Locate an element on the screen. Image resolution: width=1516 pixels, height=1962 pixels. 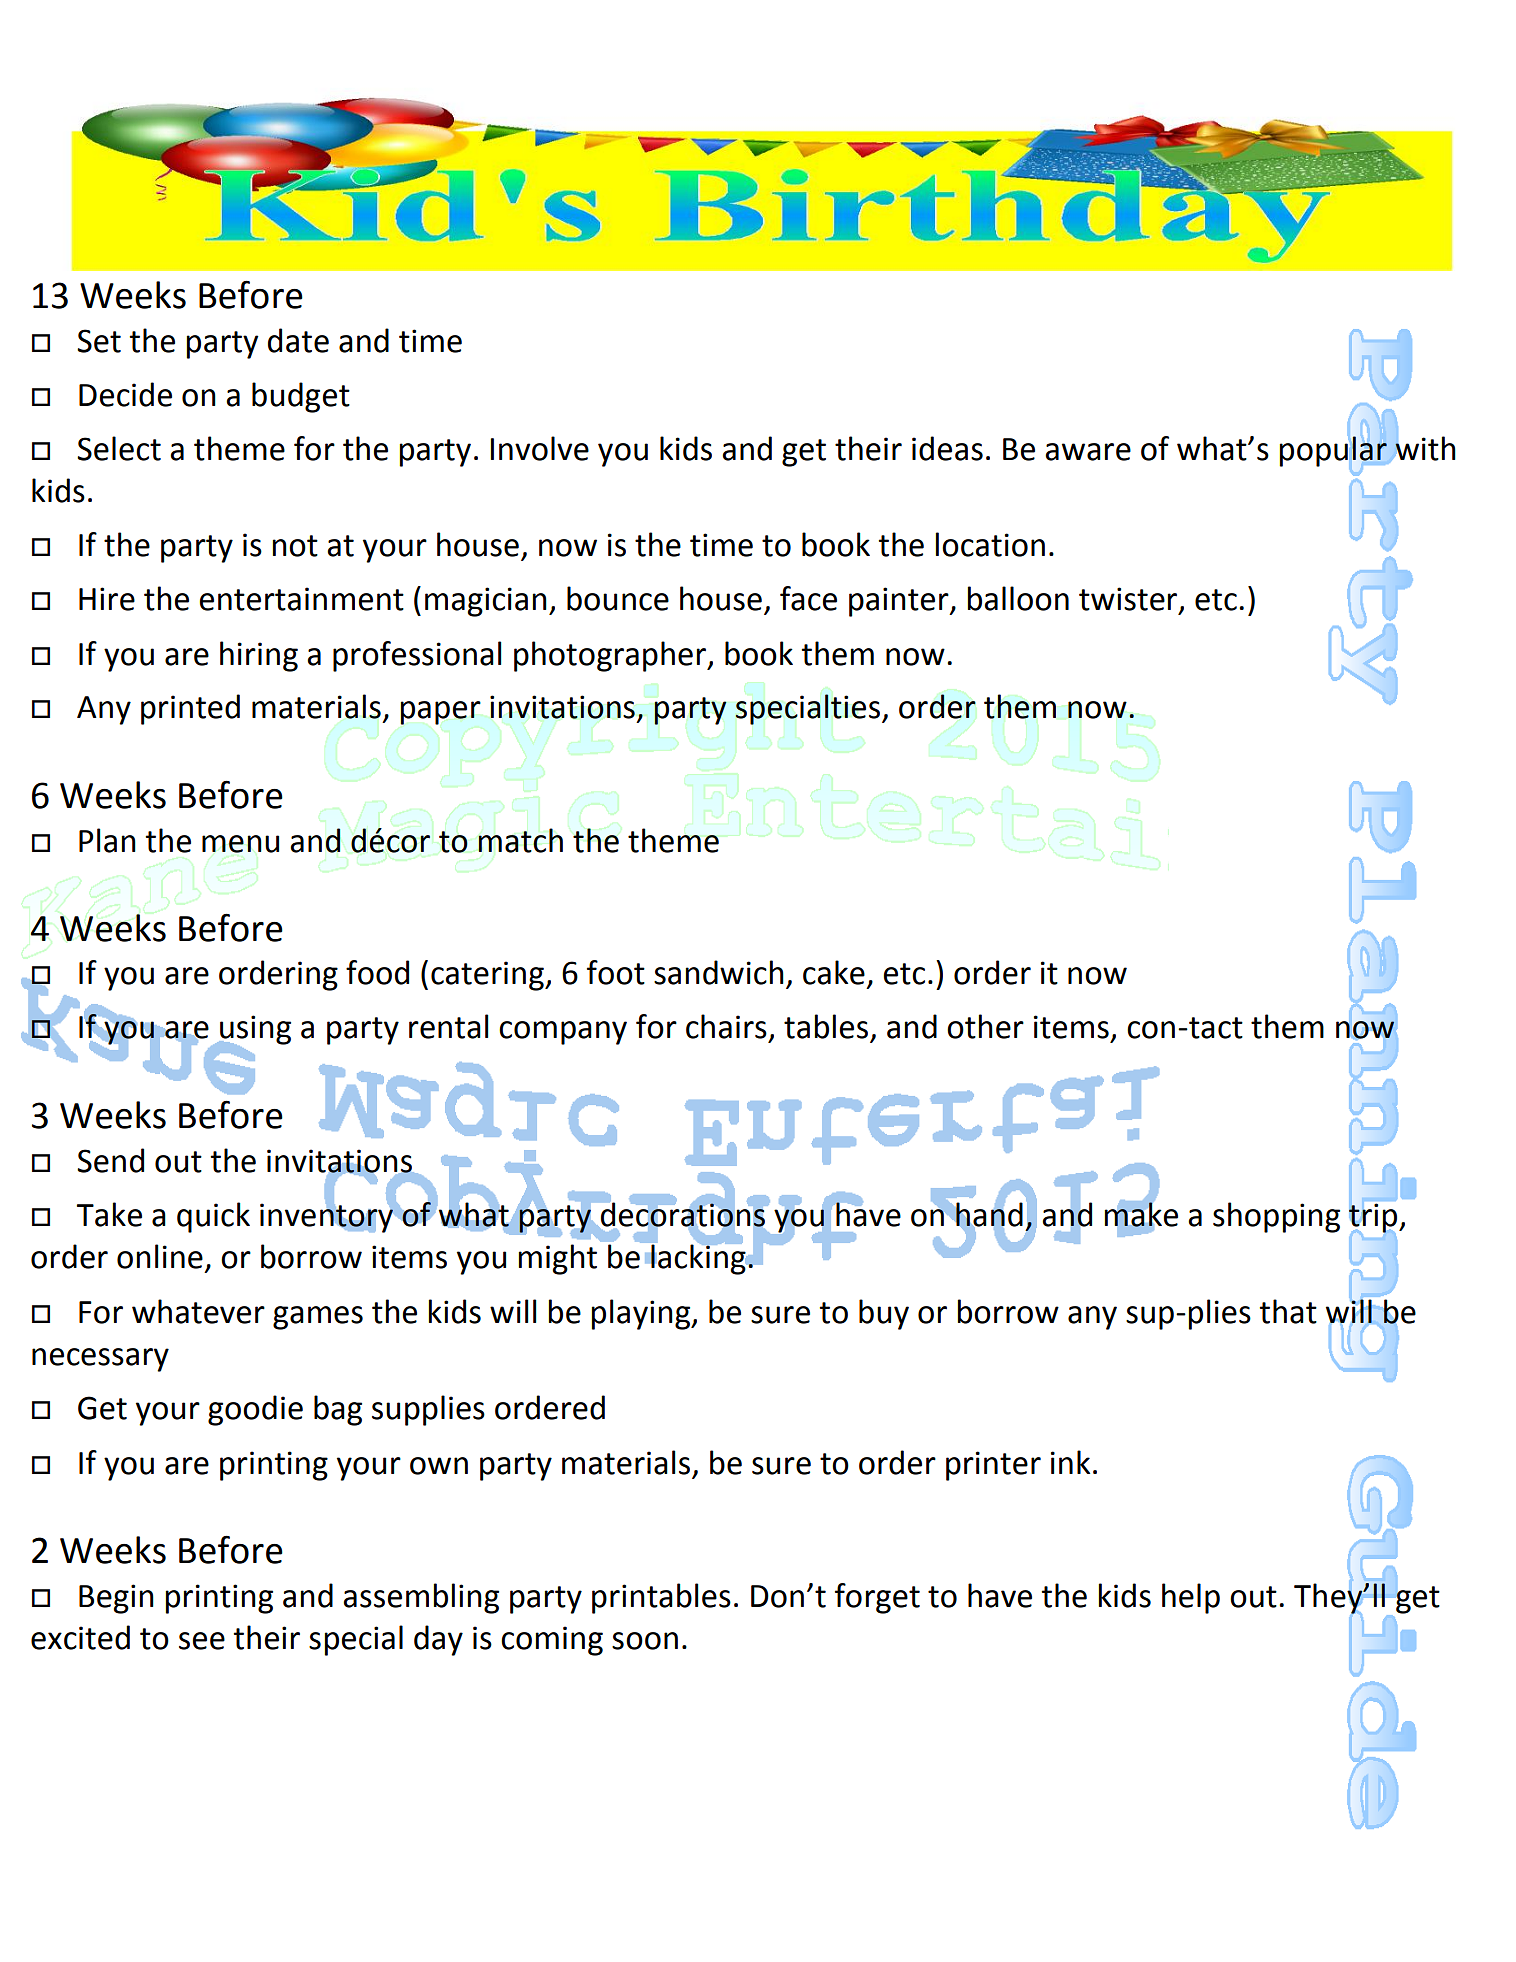
using is located at coordinates (254, 1031).
